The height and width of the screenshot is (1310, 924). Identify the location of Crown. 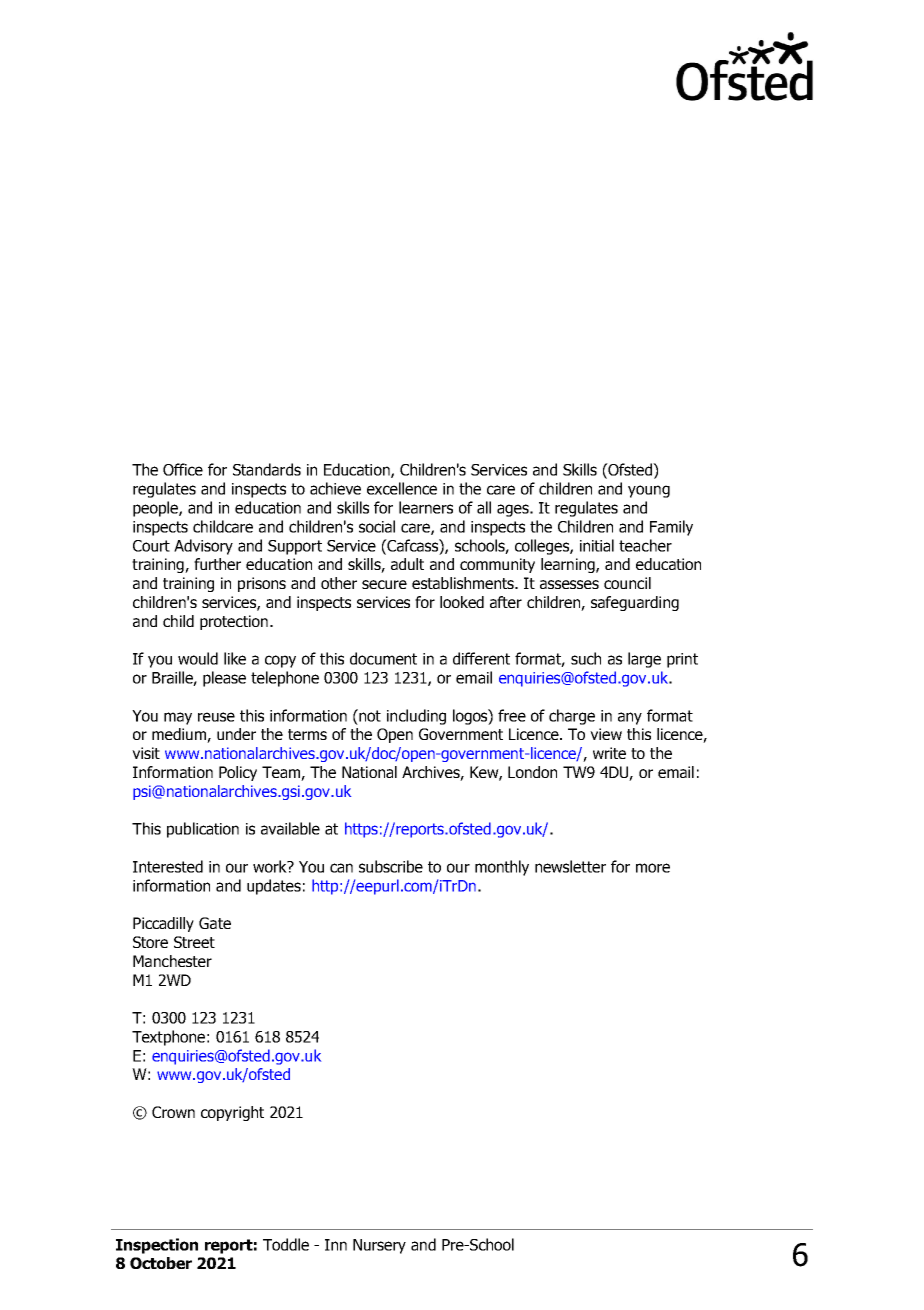
(173, 1112).
